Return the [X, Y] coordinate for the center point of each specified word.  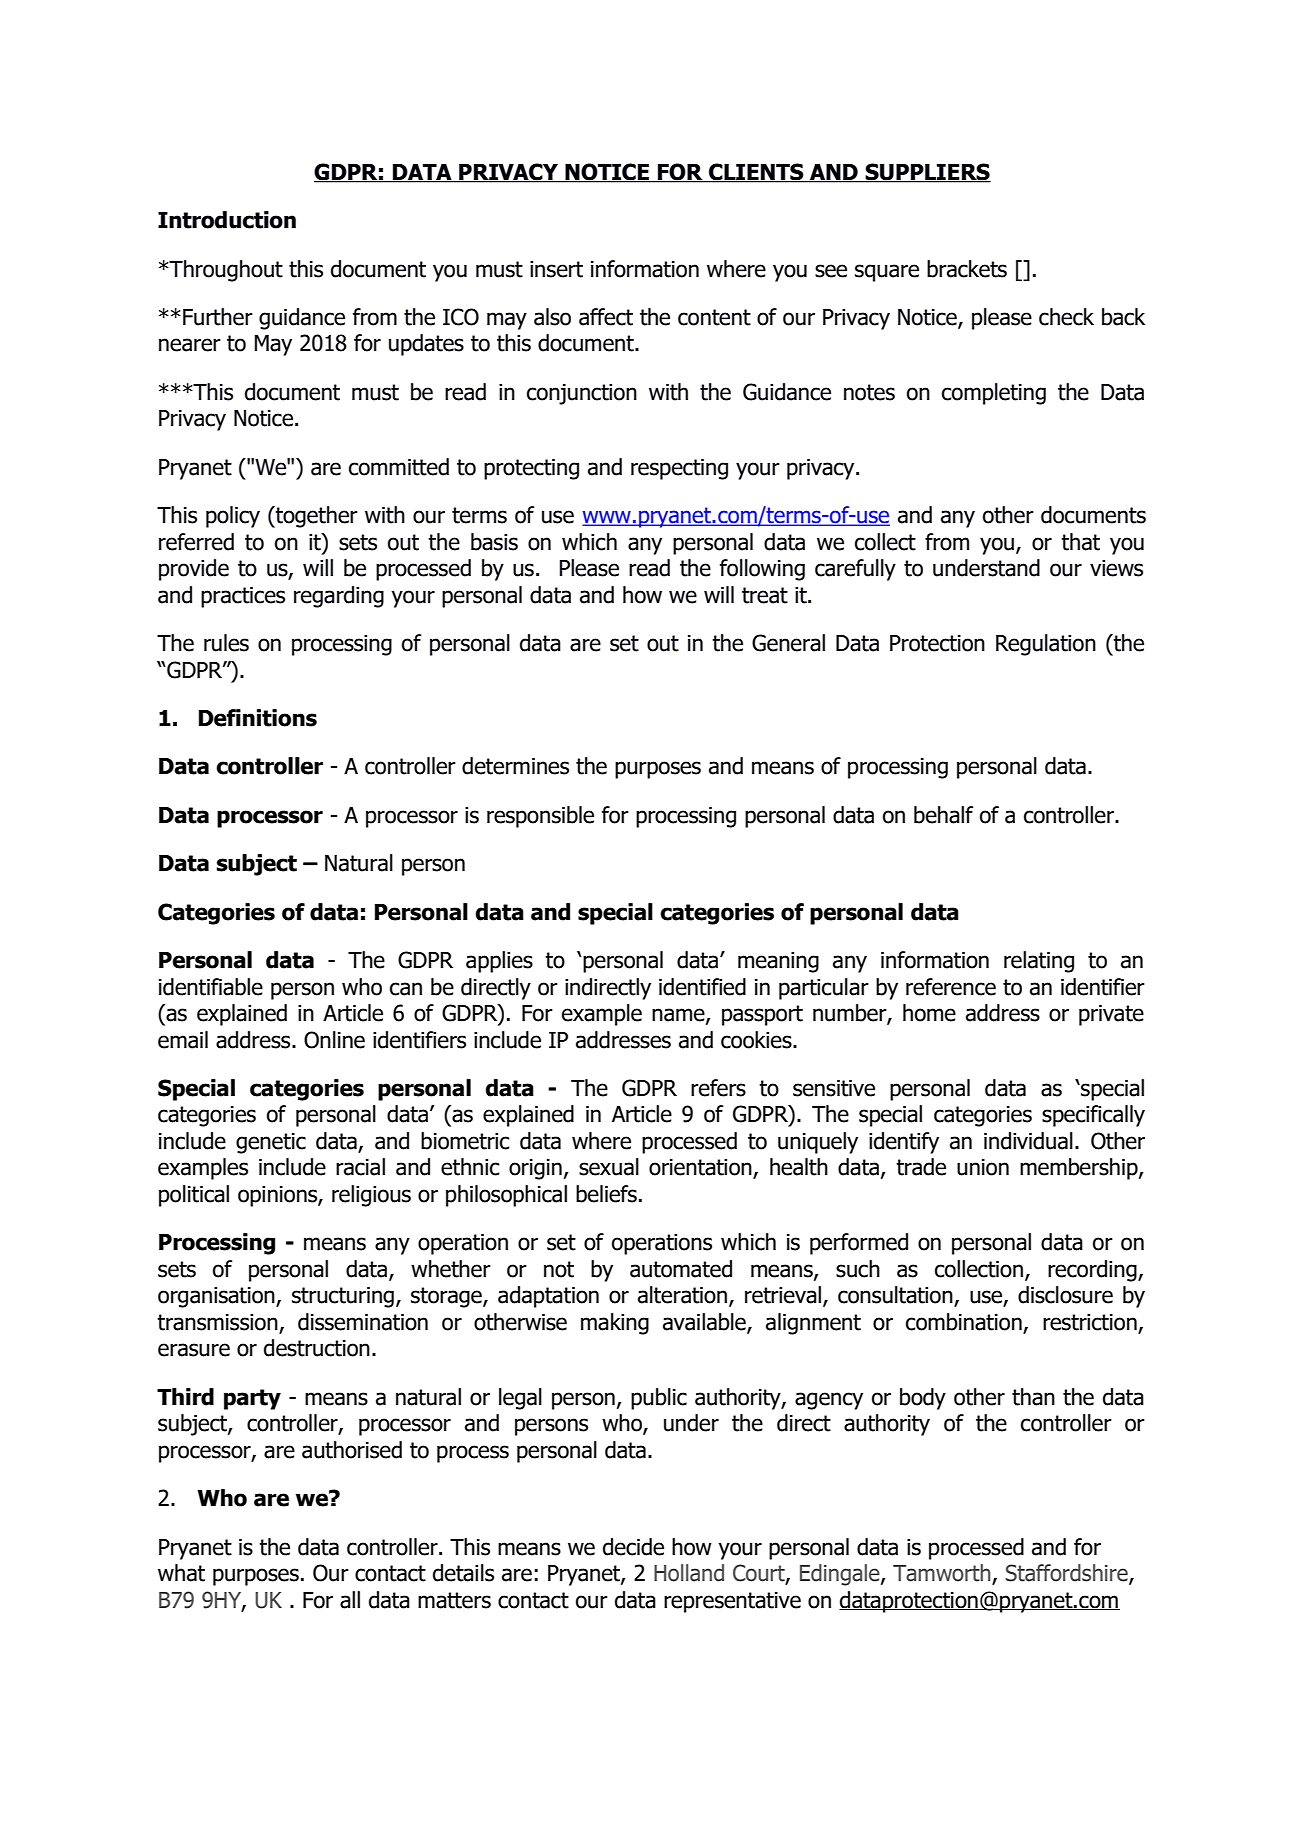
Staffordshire [1067, 1574]
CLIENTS [756, 172]
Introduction [227, 220]
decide [633, 1547]
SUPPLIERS [927, 173]
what [181, 1573]
